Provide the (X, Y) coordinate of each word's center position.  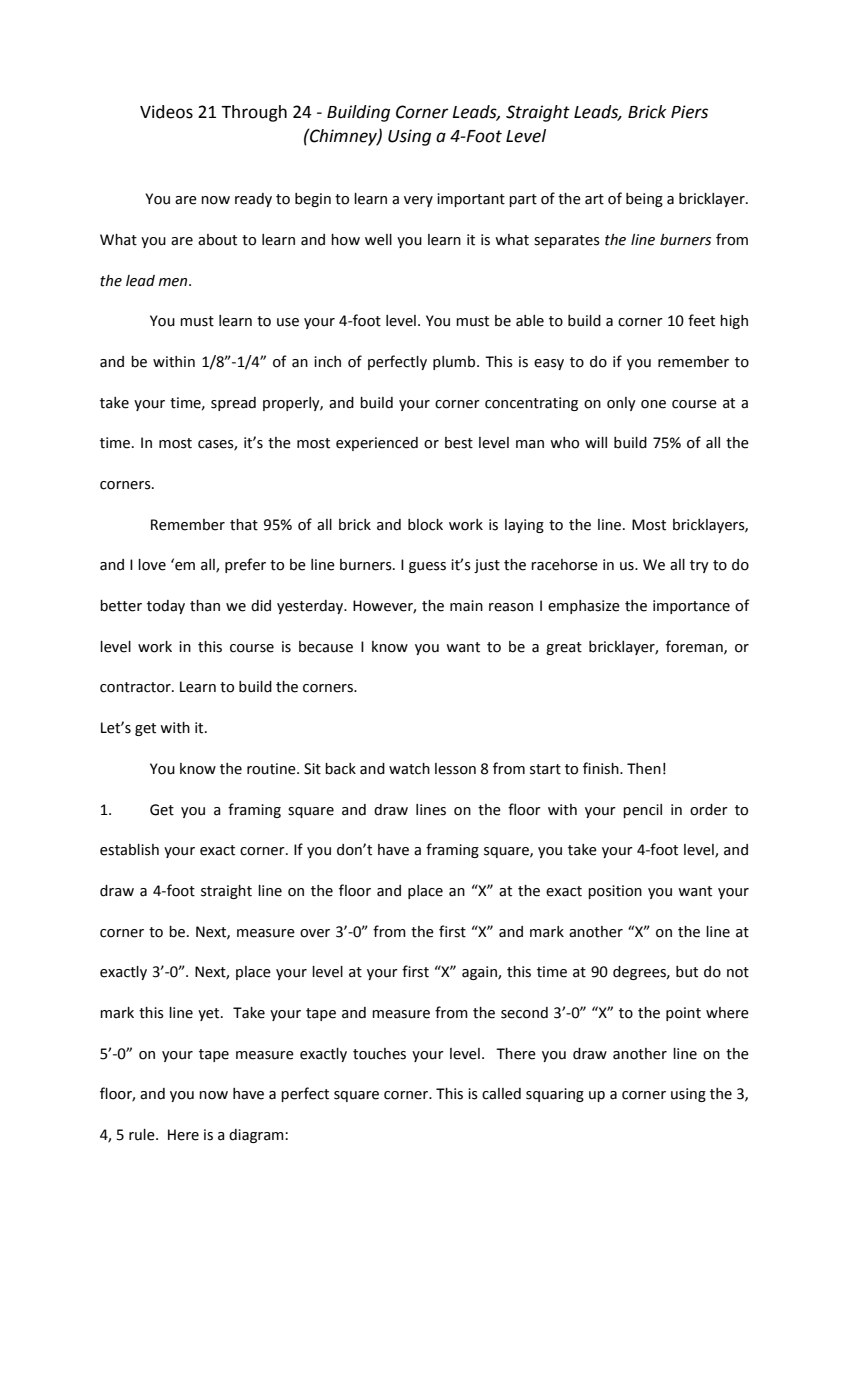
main (466, 606)
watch (409, 769)
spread (233, 404)
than (205, 606)
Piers (689, 112)
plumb (455, 363)
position (615, 892)
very (418, 201)
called (501, 1094)
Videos (166, 112)
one (653, 404)
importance (691, 607)
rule (143, 1135)
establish (129, 850)
